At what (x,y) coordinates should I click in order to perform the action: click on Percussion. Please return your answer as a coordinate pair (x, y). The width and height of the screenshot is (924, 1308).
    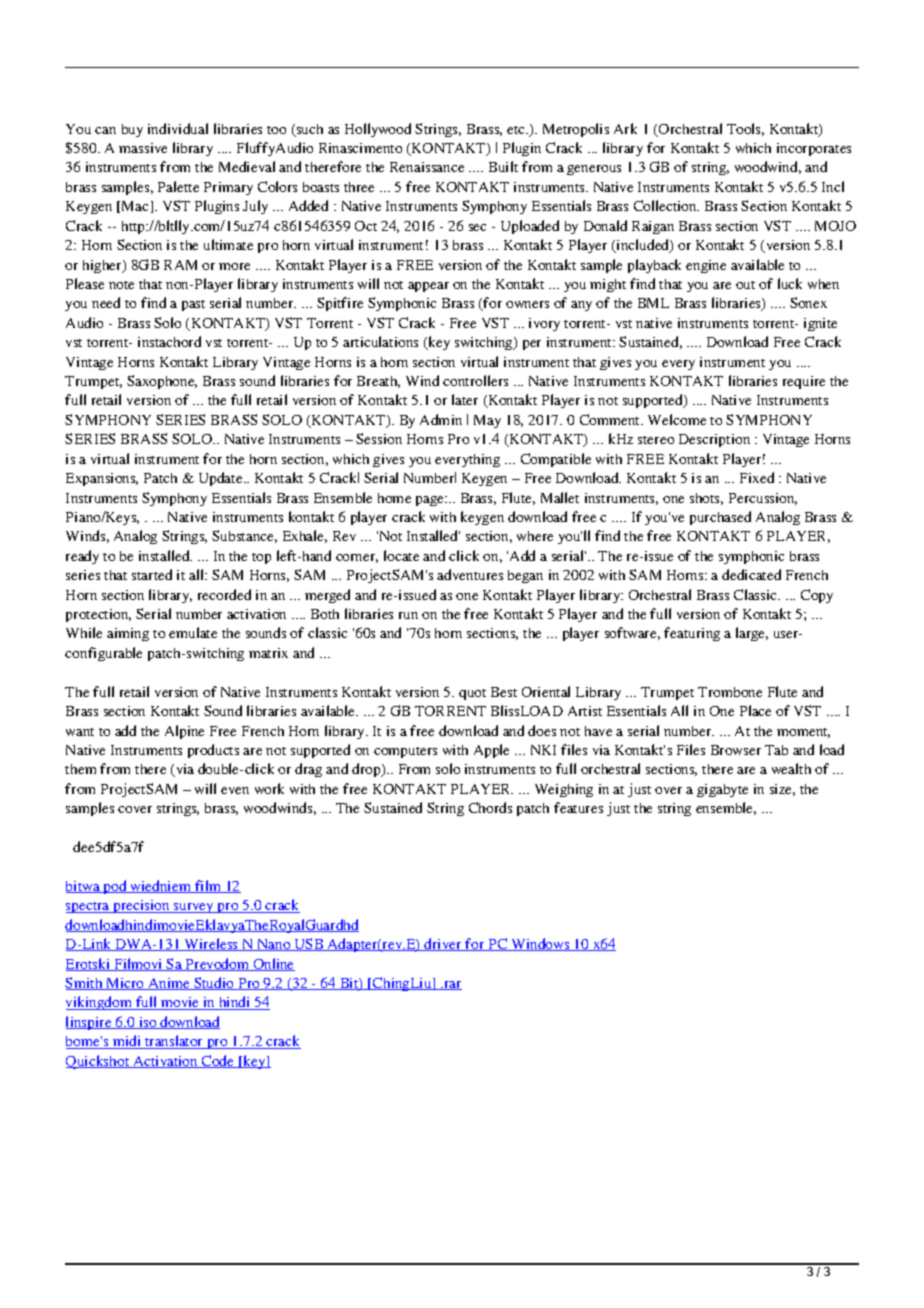
    Looking at the image, I should click on (763, 499).
